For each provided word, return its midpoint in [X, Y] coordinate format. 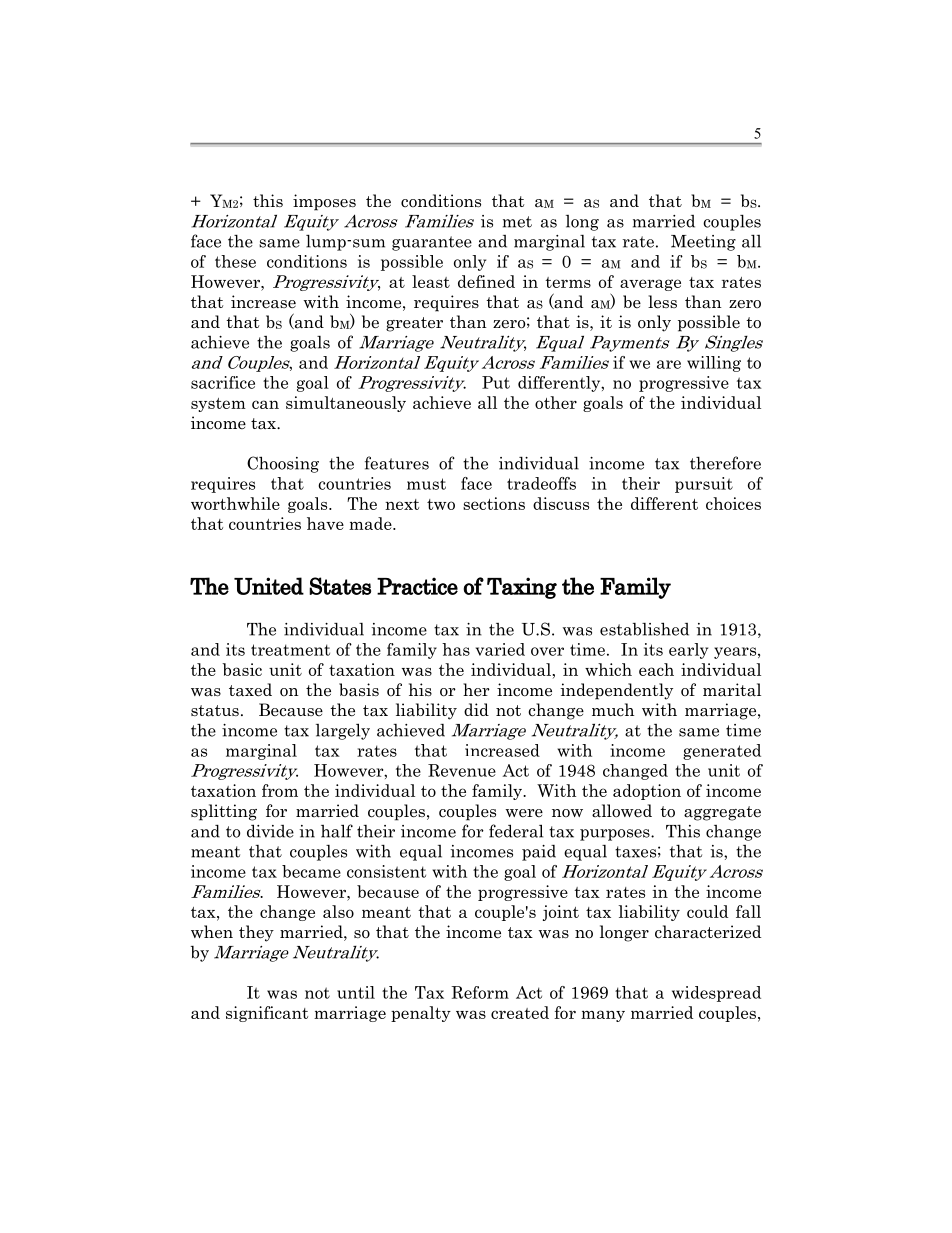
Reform [480, 992]
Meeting [703, 243]
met [517, 222]
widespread [716, 994]
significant [267, 1014]
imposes [324, 202]
